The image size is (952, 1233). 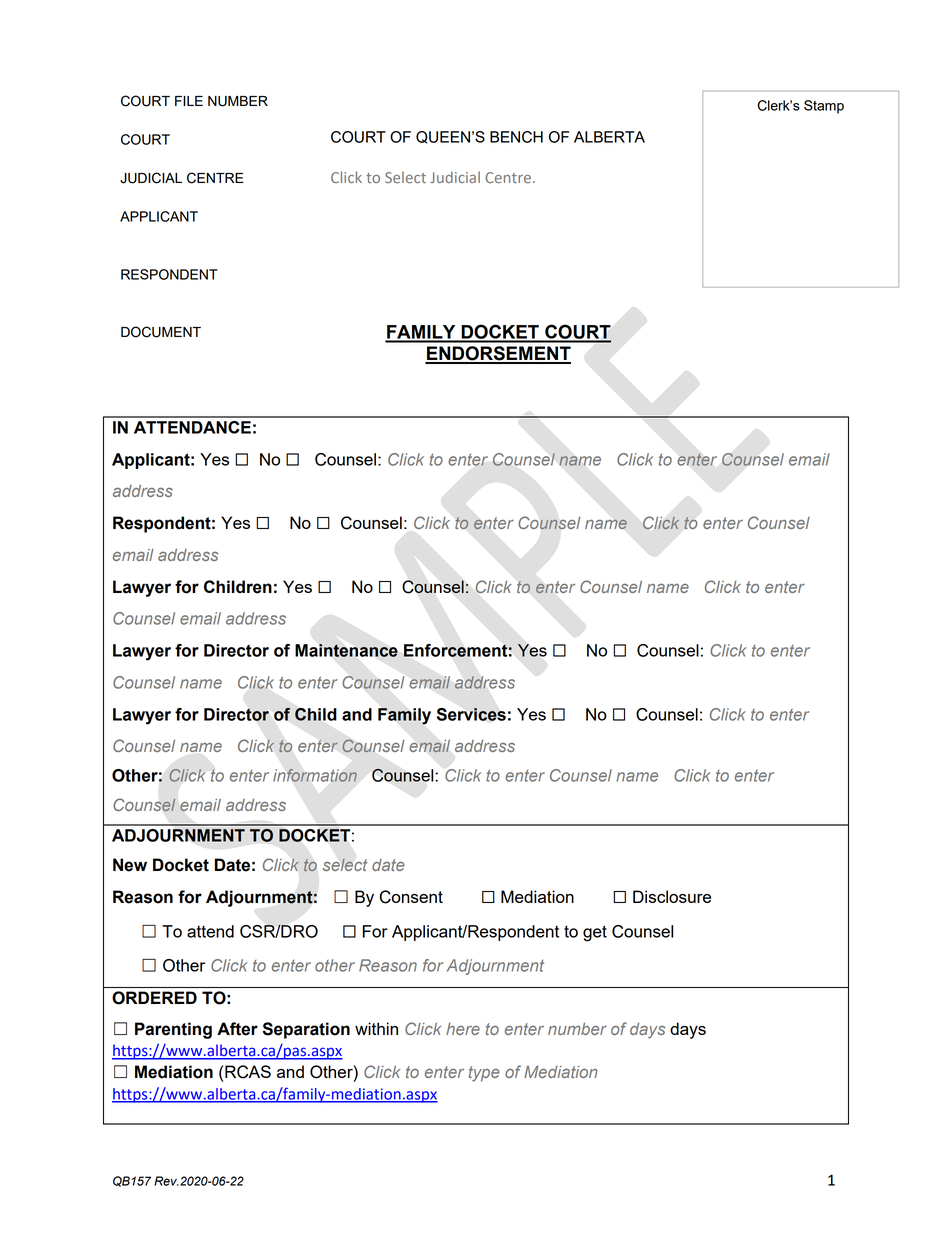 What do you see at coordinates (189, 101) in the image?
I see `FILE` at bounding box center [189, 101].
